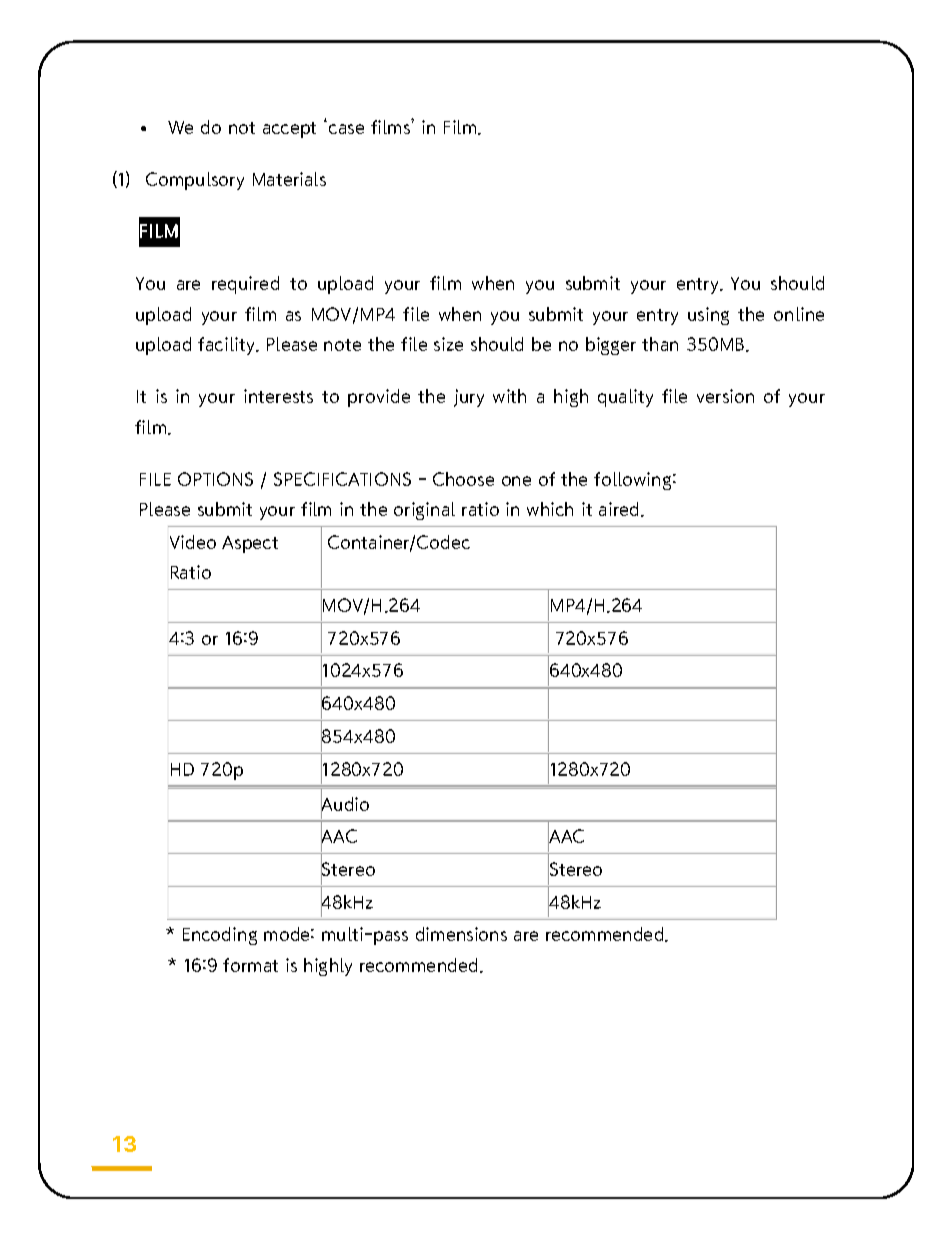 The width and height of the screenshot is (952, 1233). What do you see at coordinates (461, 934) in the screenshot?
I see `dimensions` at bounding box center [461, 934].
